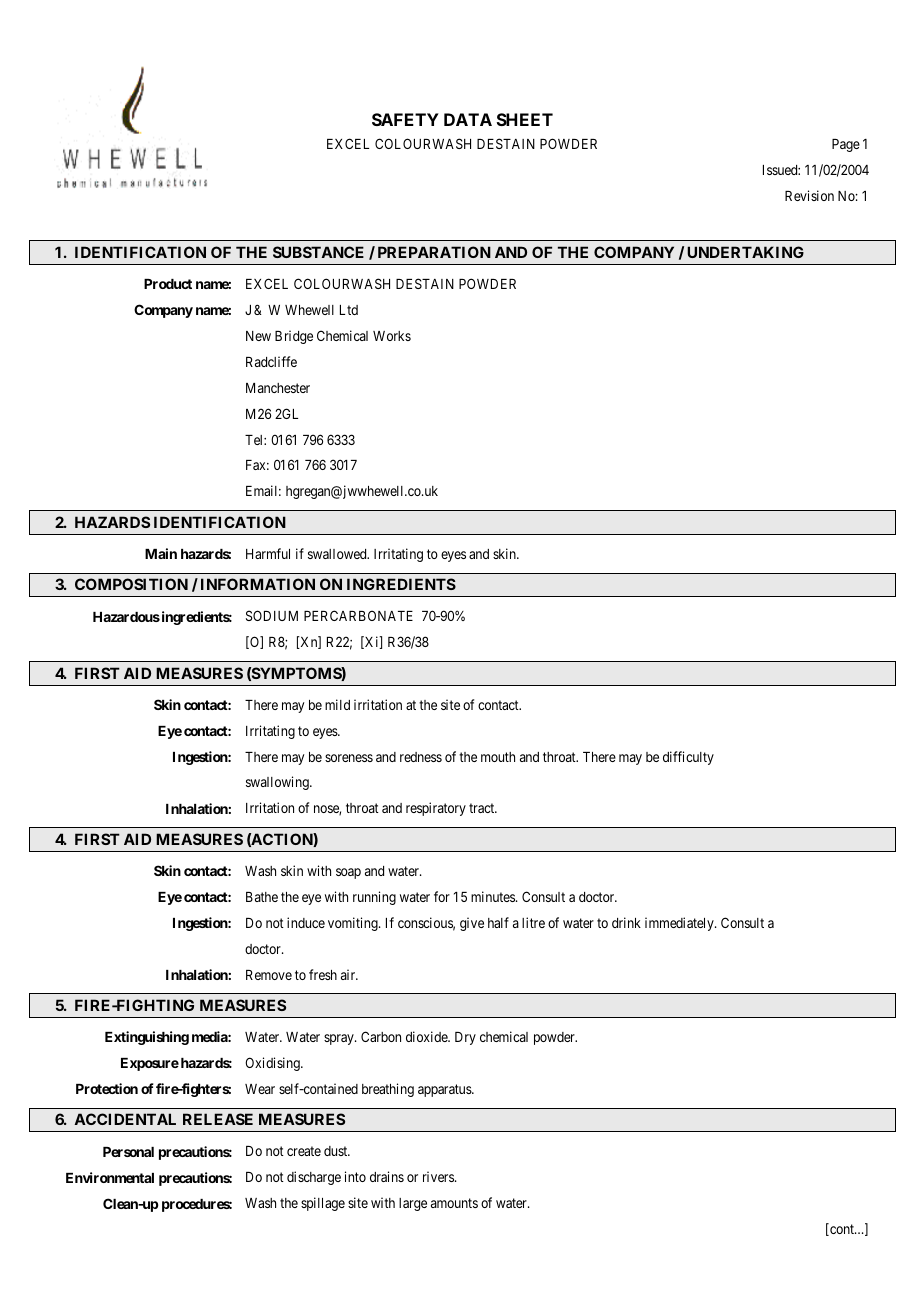 This screenshot has width=924, height=1307. What do you see at coordinates (413, 1204) in the screenshot?
I see `large` at bounding box center [413, 1204].
